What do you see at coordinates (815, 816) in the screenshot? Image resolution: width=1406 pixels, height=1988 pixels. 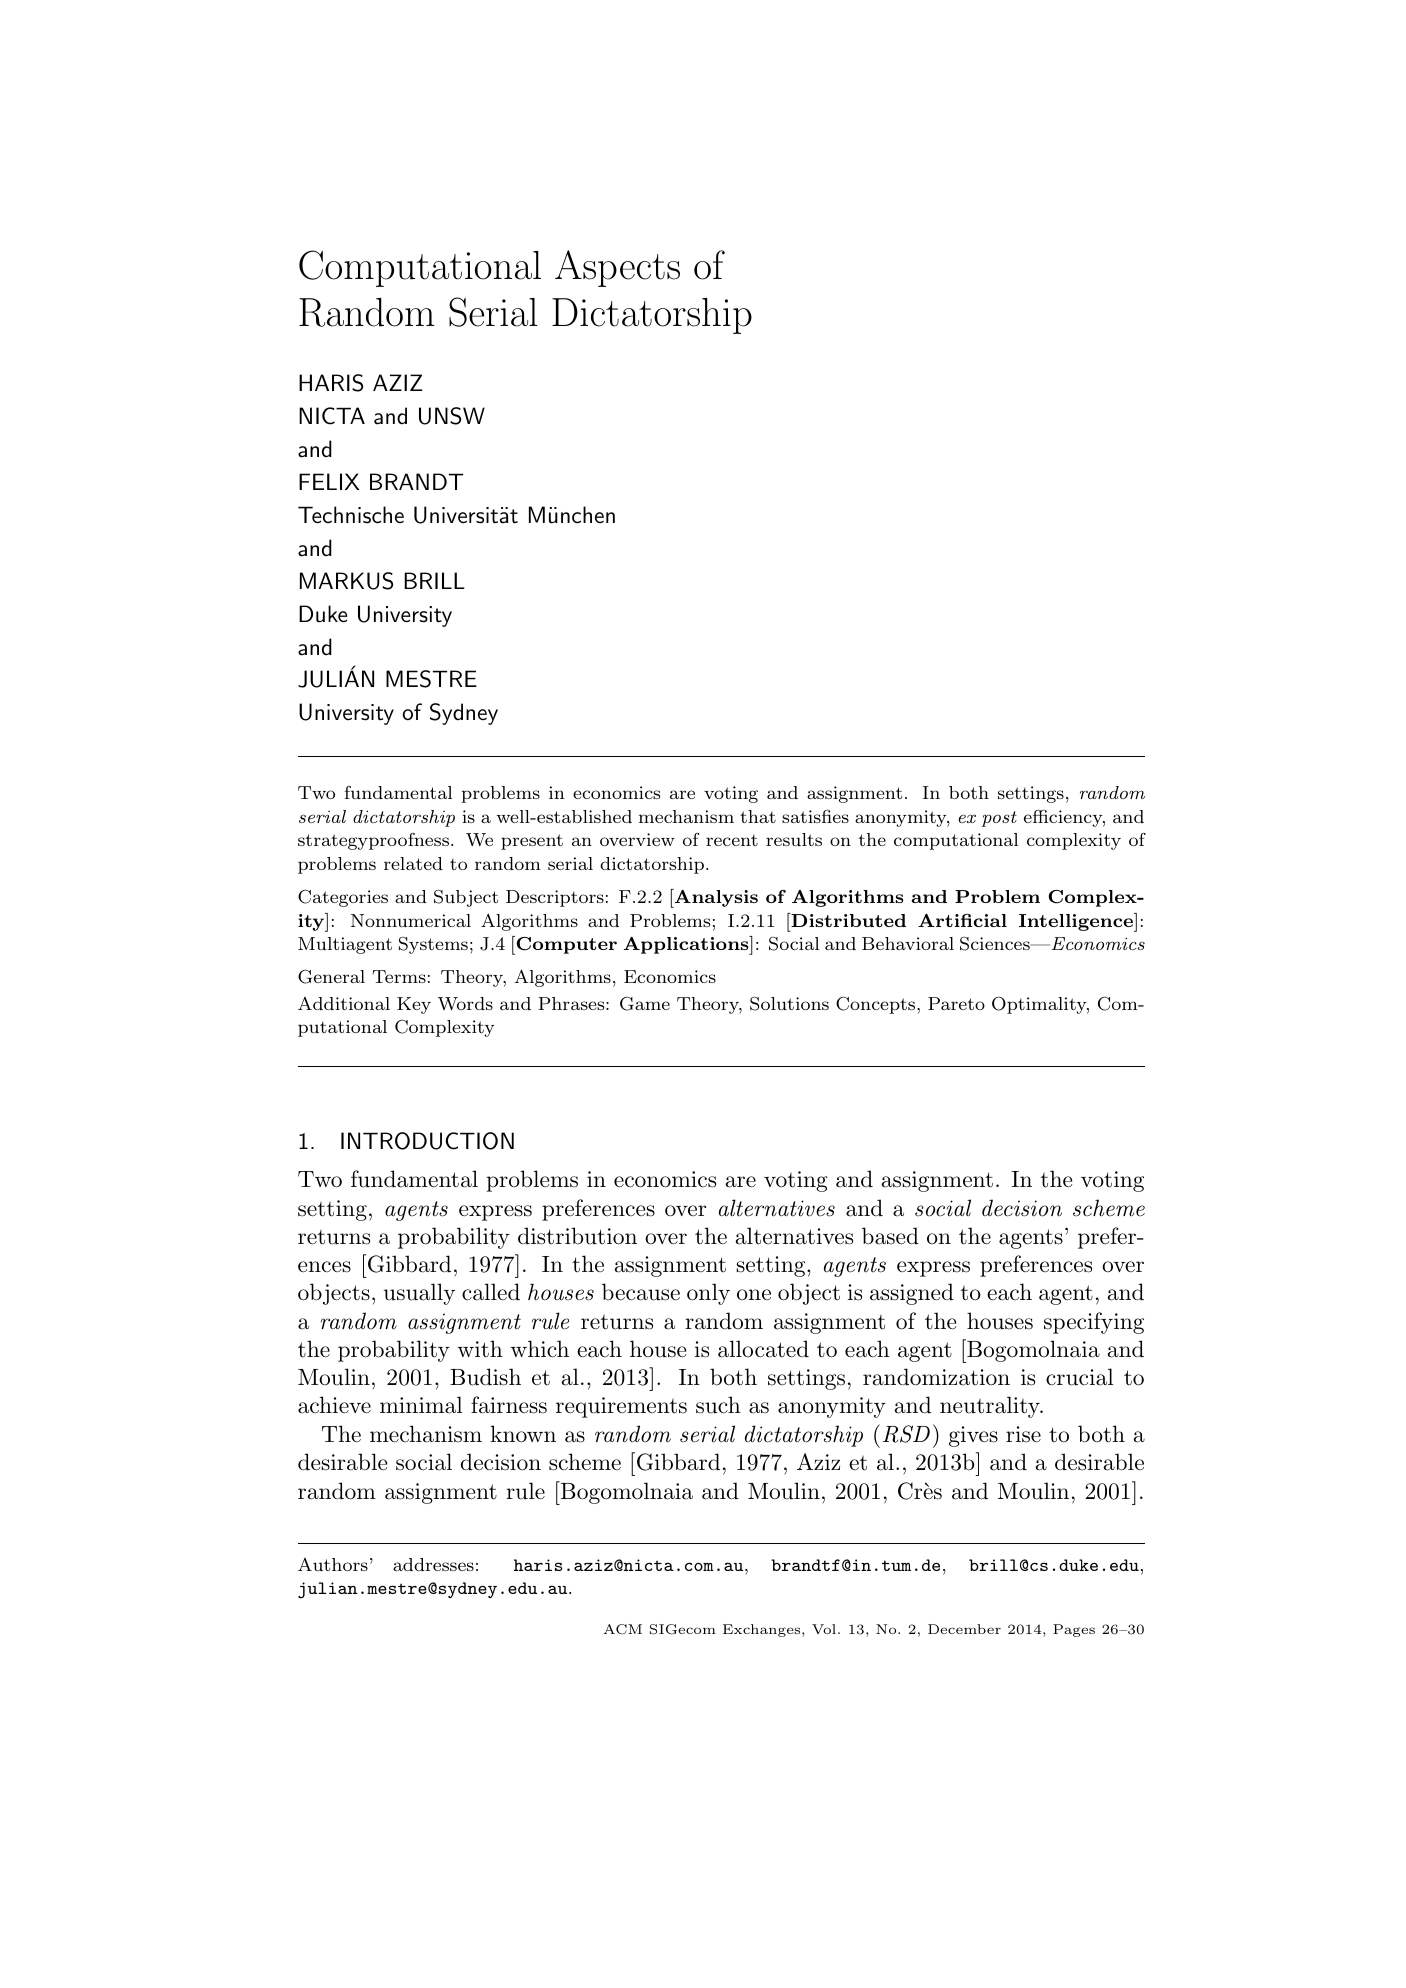 I see `satisfies` at bounding box center [815, 816].
